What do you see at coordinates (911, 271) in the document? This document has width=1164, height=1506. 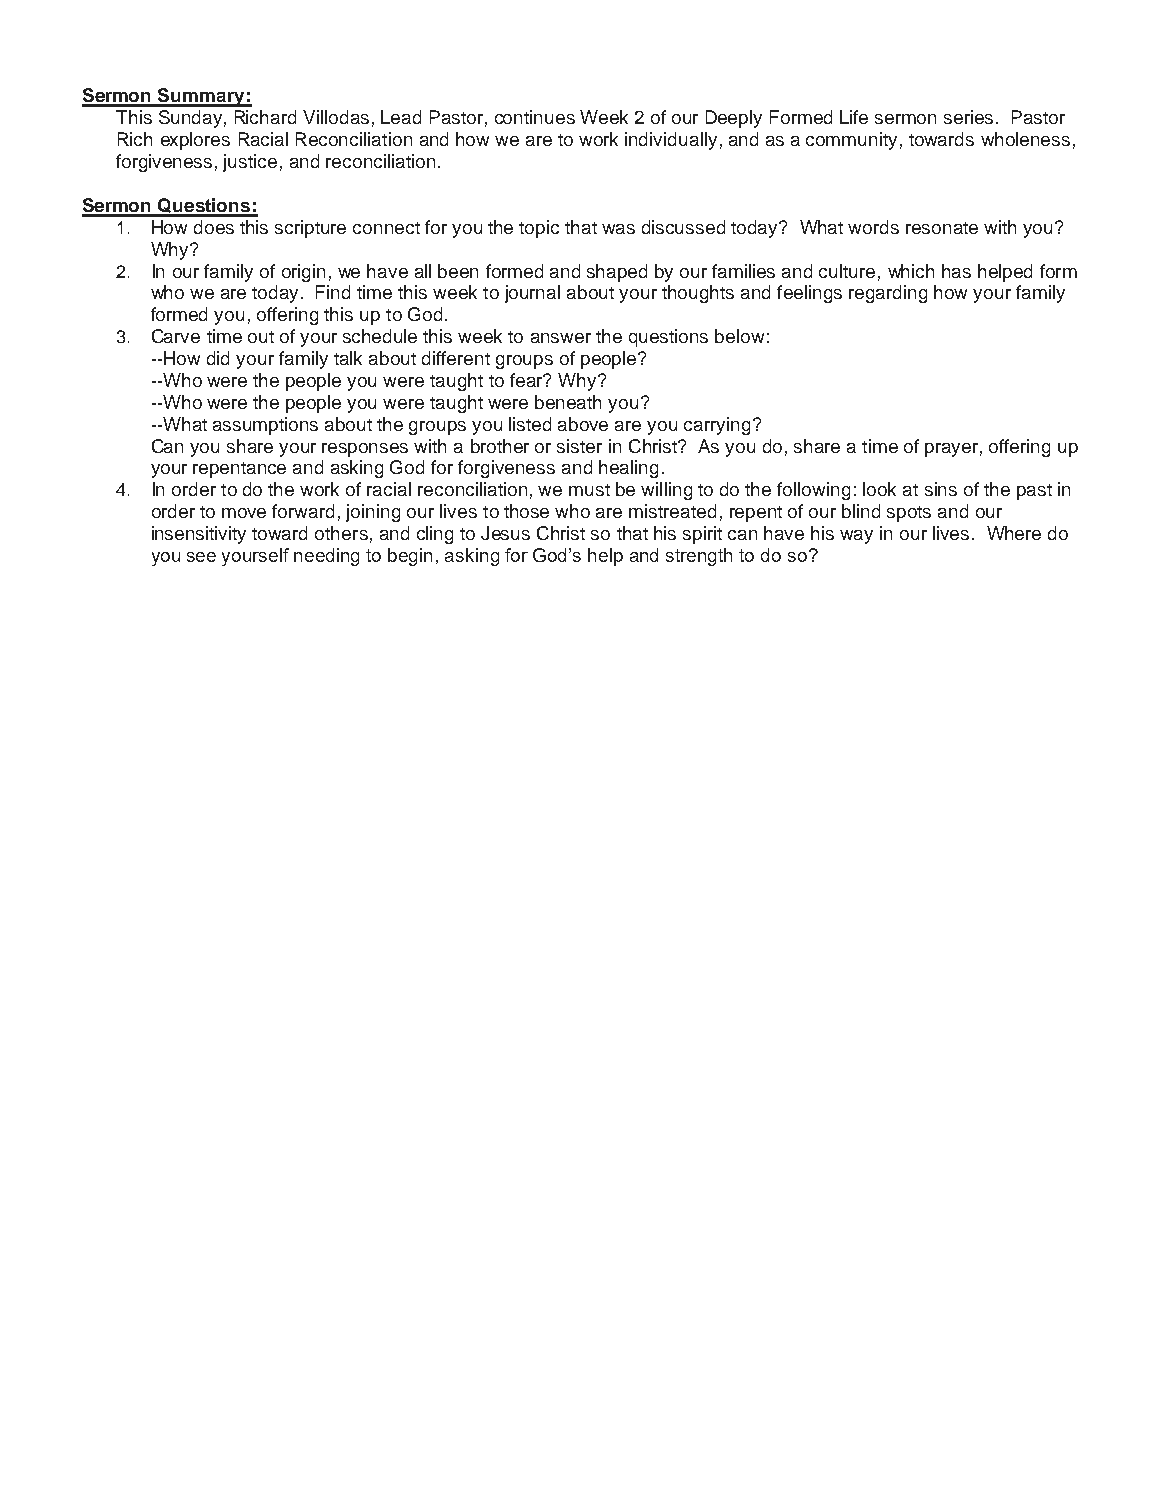 I see `which` at bounding box center [911, 271].
